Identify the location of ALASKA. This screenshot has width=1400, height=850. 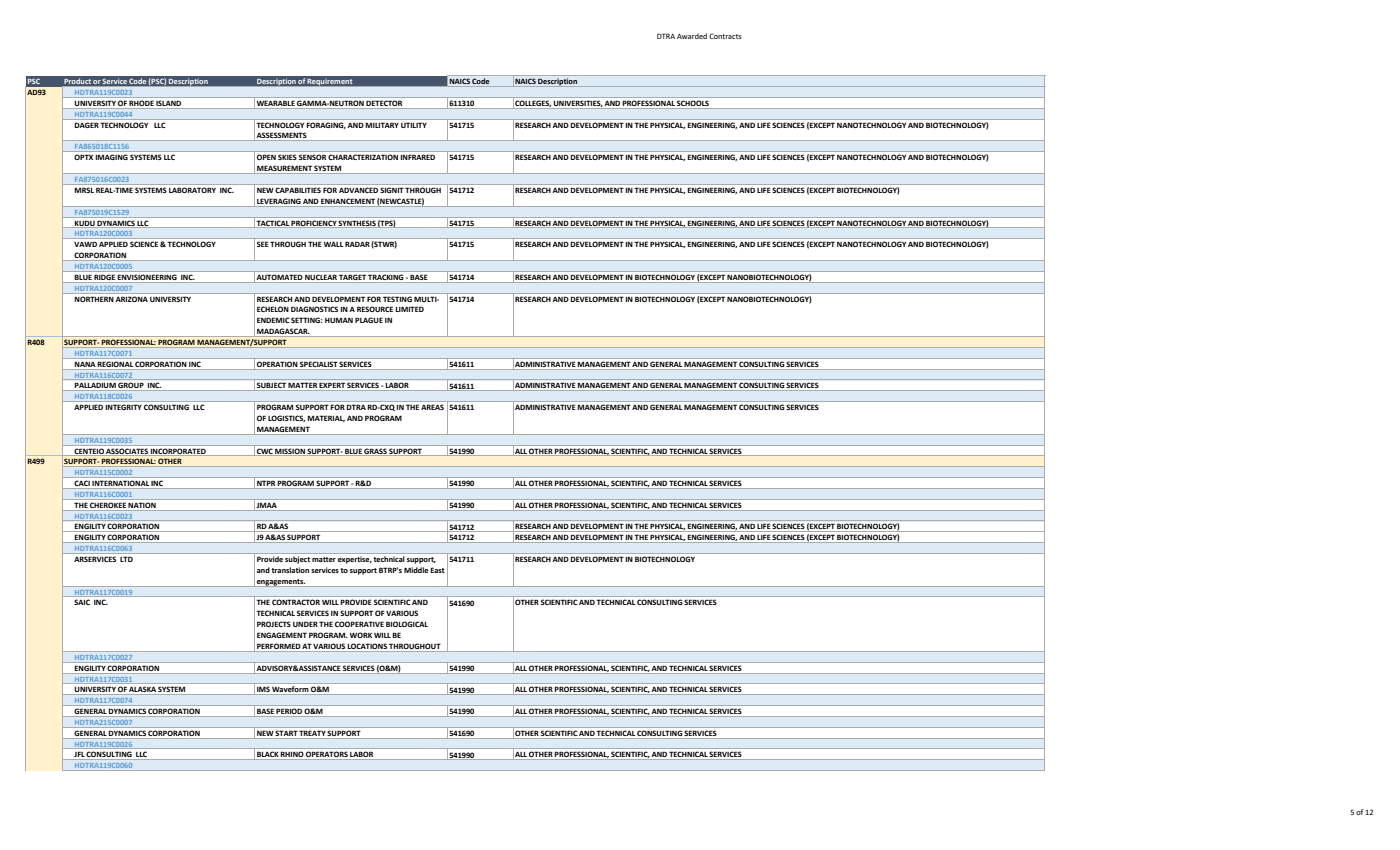
(143, 690).
